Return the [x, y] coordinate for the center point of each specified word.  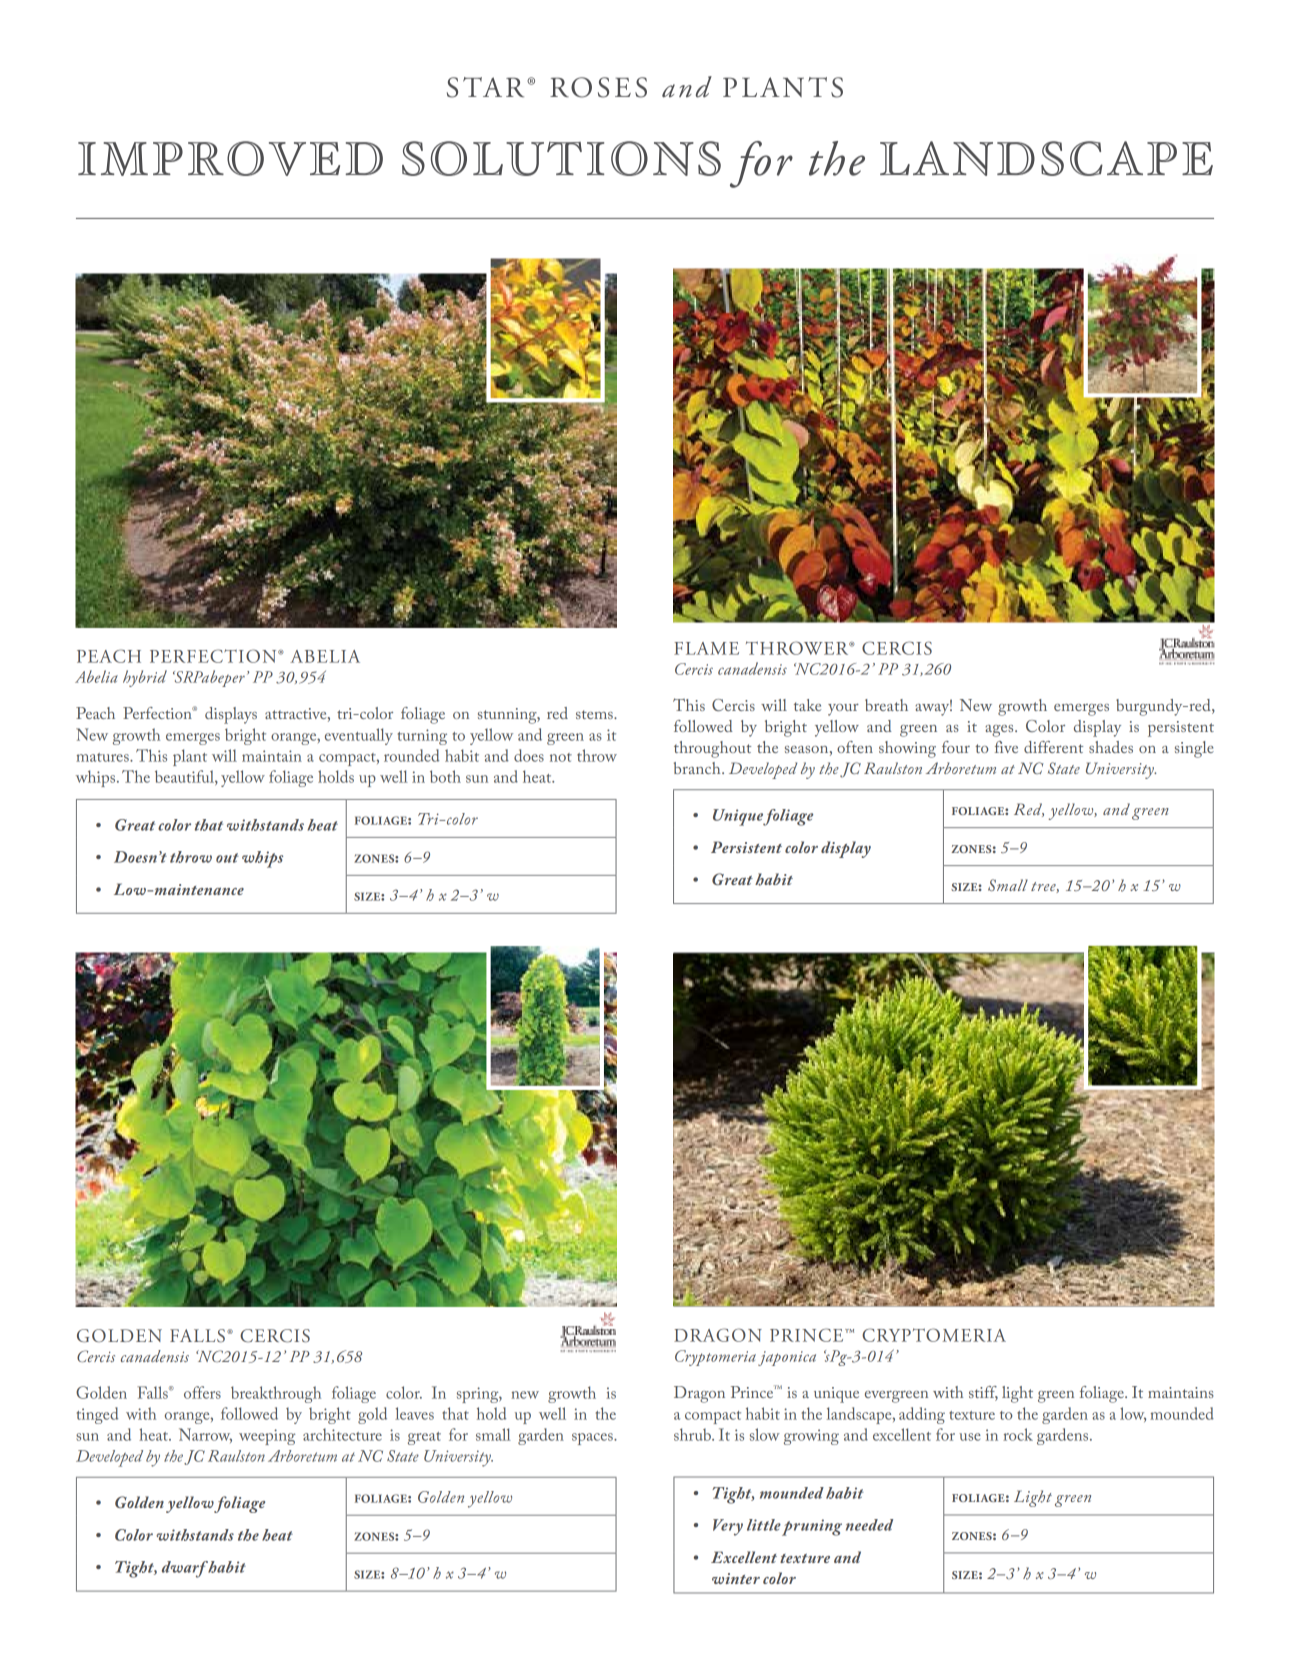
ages [1000, 731]
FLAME [706, 648]
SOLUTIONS [561, 158]
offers [202, 1392]
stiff [983, 1393]
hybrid [145, 678]
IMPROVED [230, 158]
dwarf [185, 1569]
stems [595, 714]
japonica [787, 1358]
